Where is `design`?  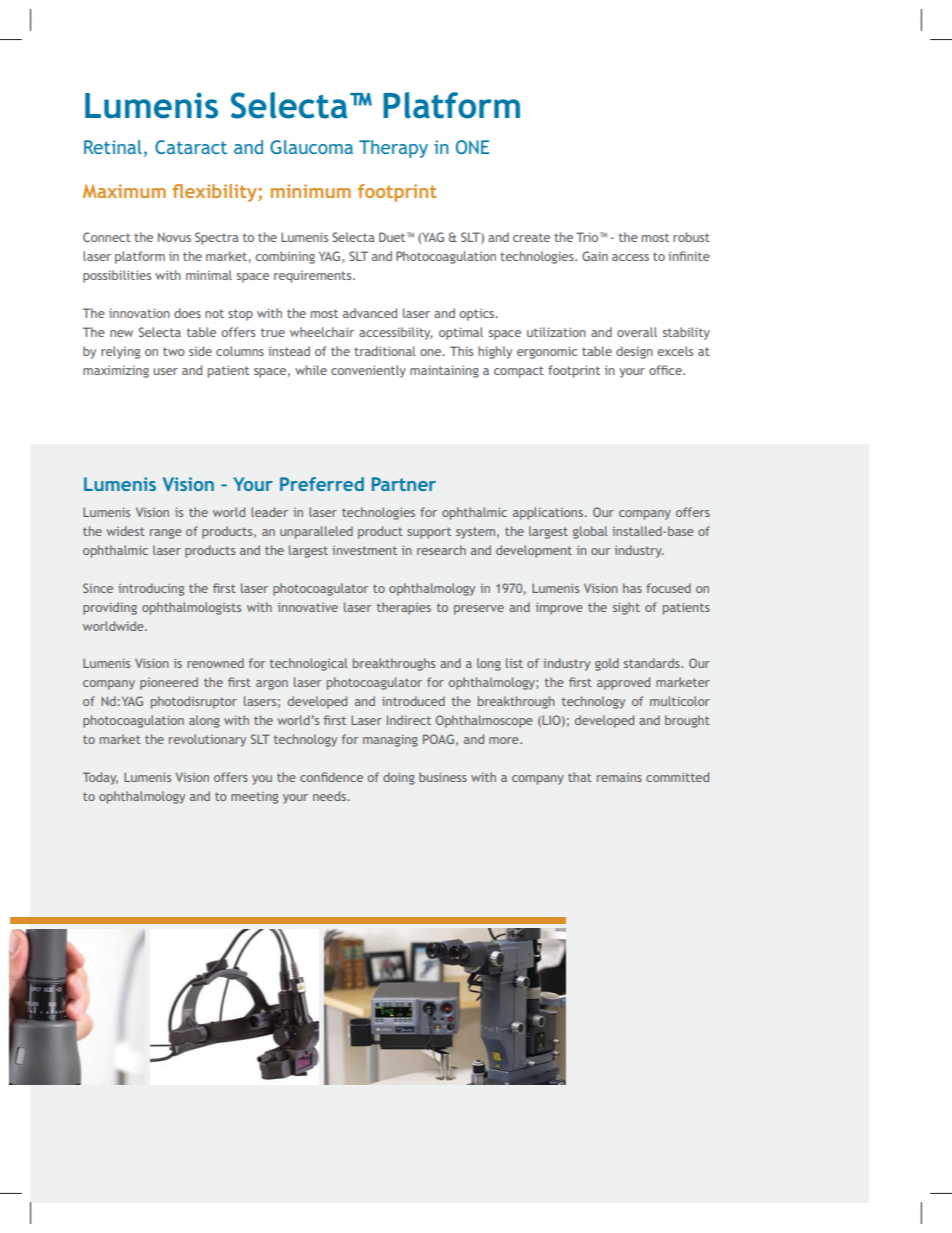
design is located at coordinates (634, 352).
